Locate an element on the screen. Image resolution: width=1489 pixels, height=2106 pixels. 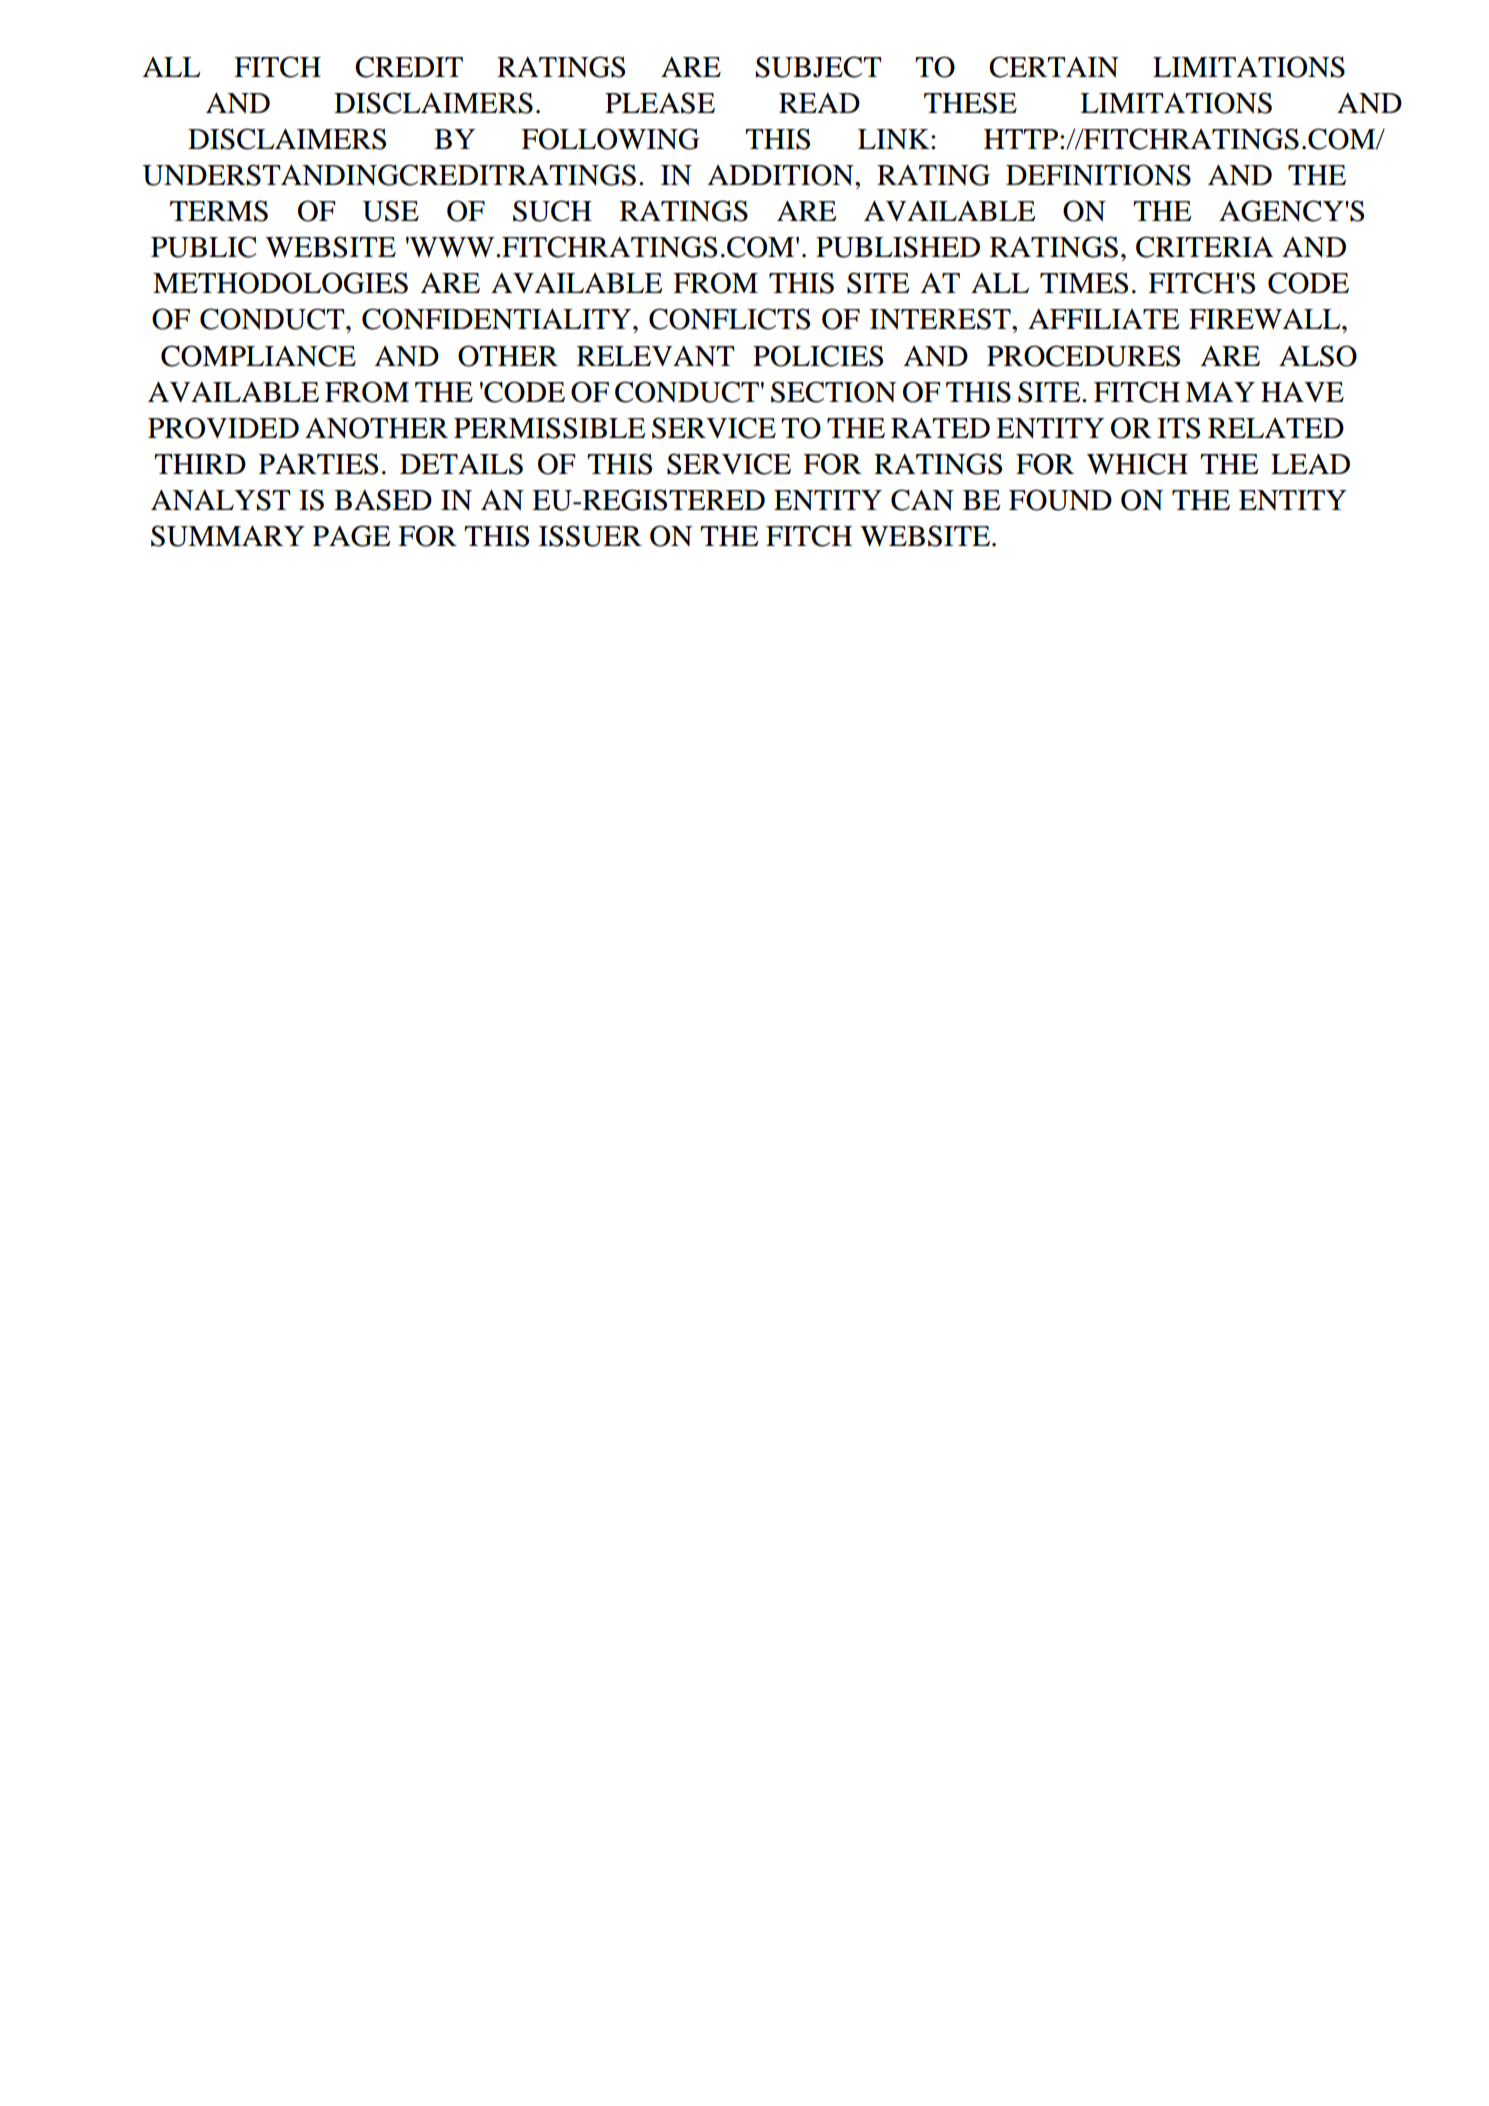
PLEASE is located at coordinates (660, 103).
